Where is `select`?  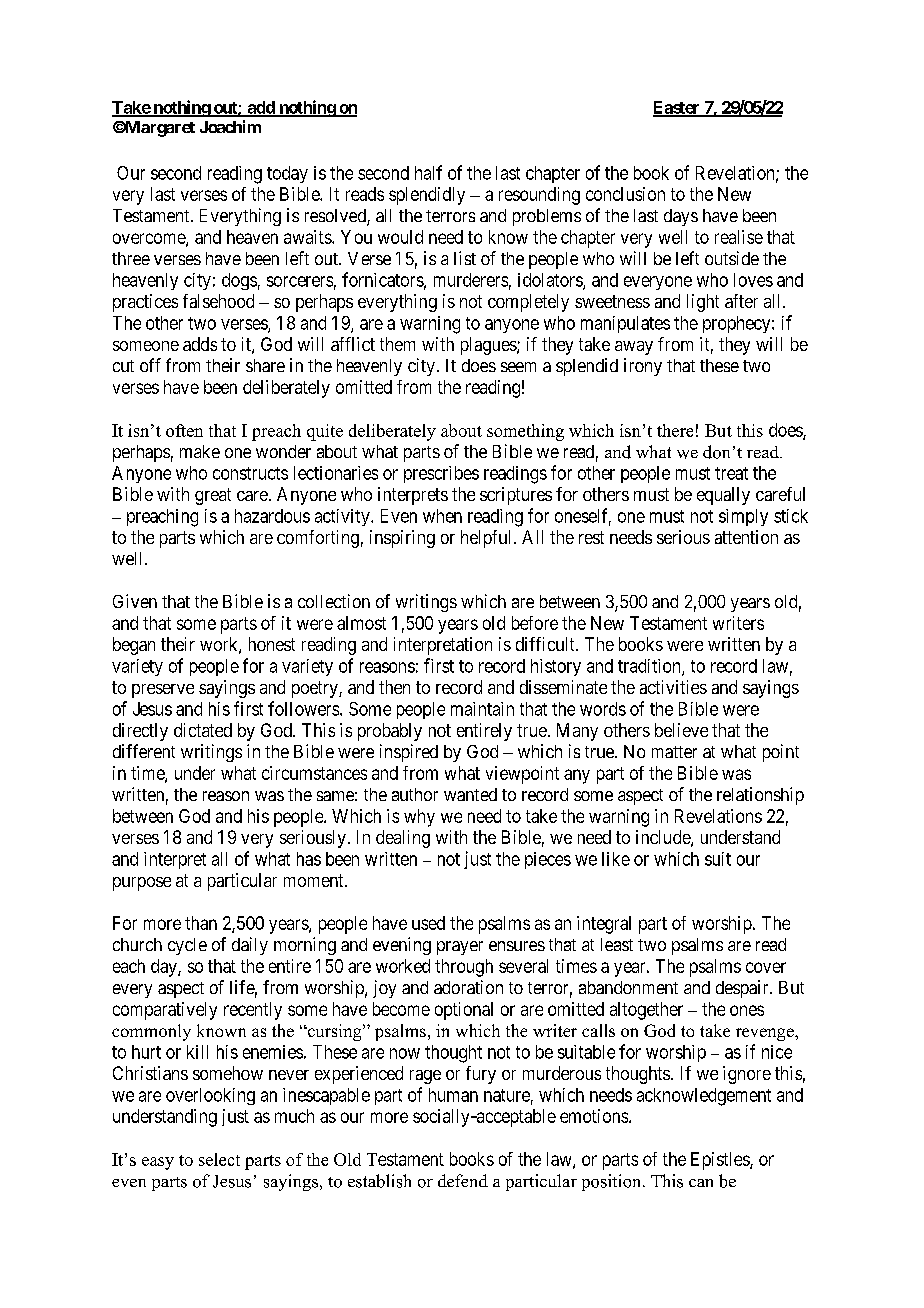
select is located at coordinates (219, 1159).
